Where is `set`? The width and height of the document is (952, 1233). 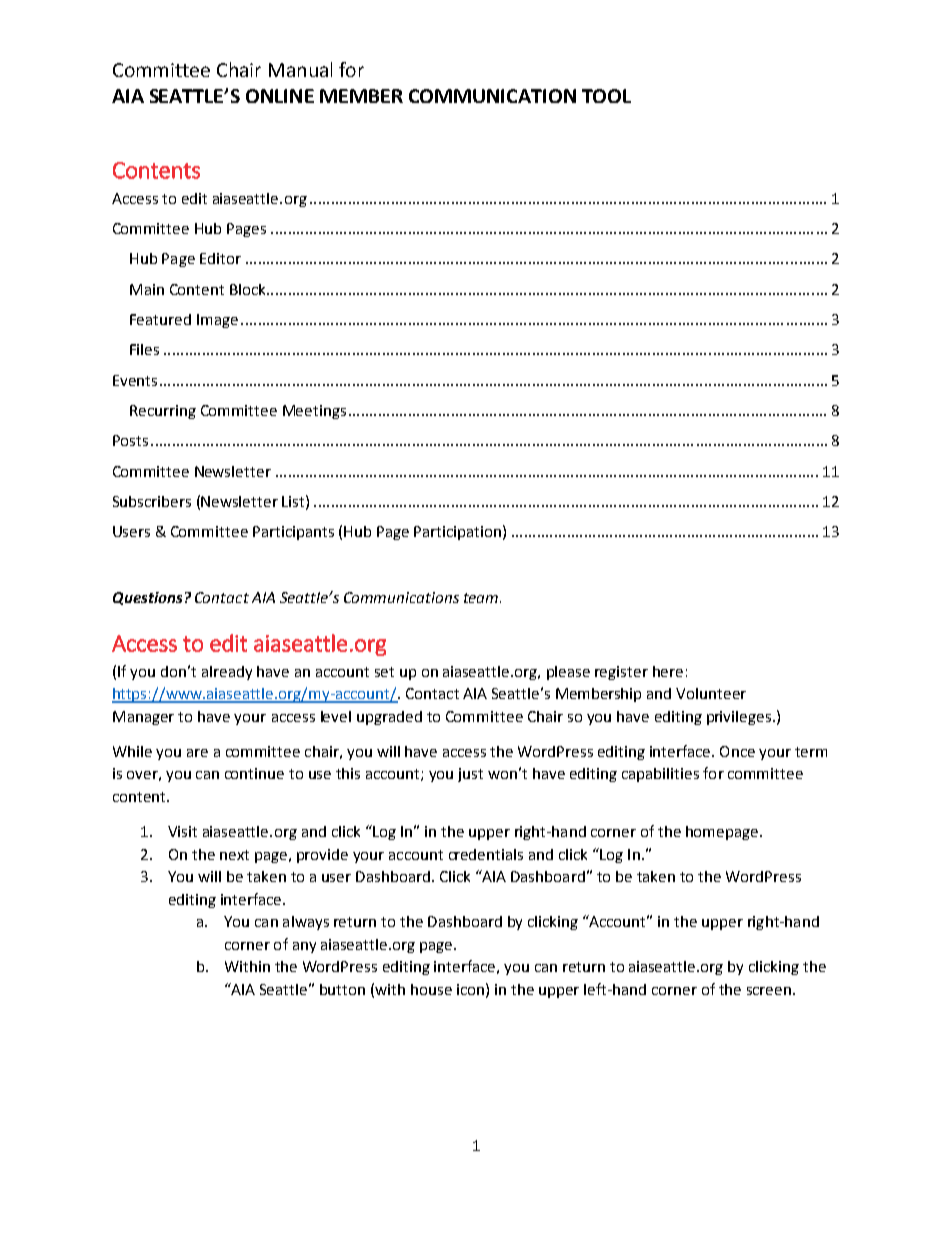 set is located at coordinates (384, 672).
